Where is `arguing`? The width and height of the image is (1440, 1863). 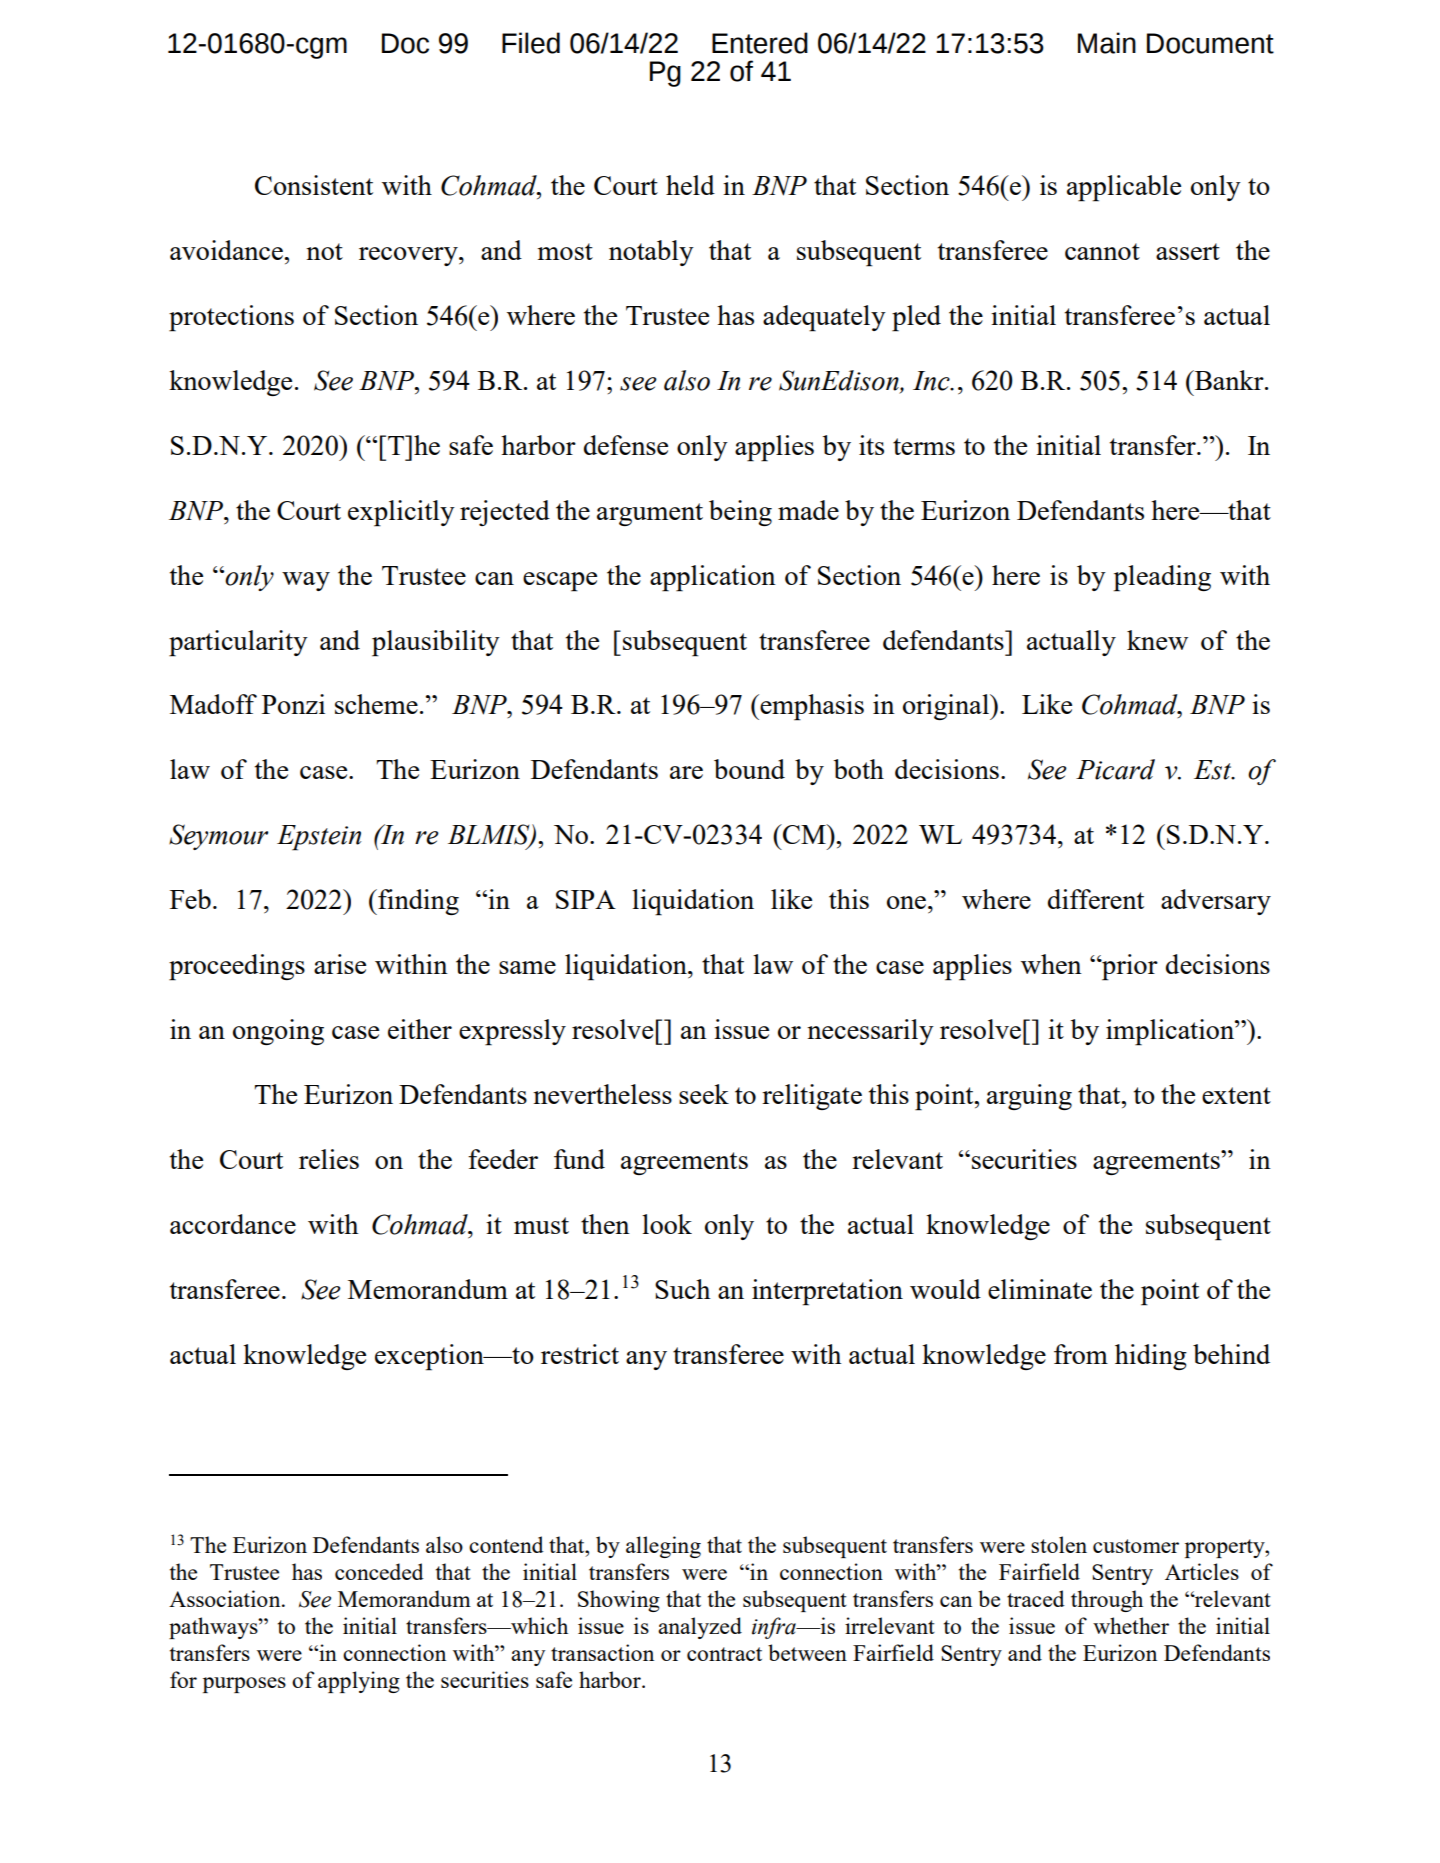
arguing is located at coordinates (1029, 1097).
